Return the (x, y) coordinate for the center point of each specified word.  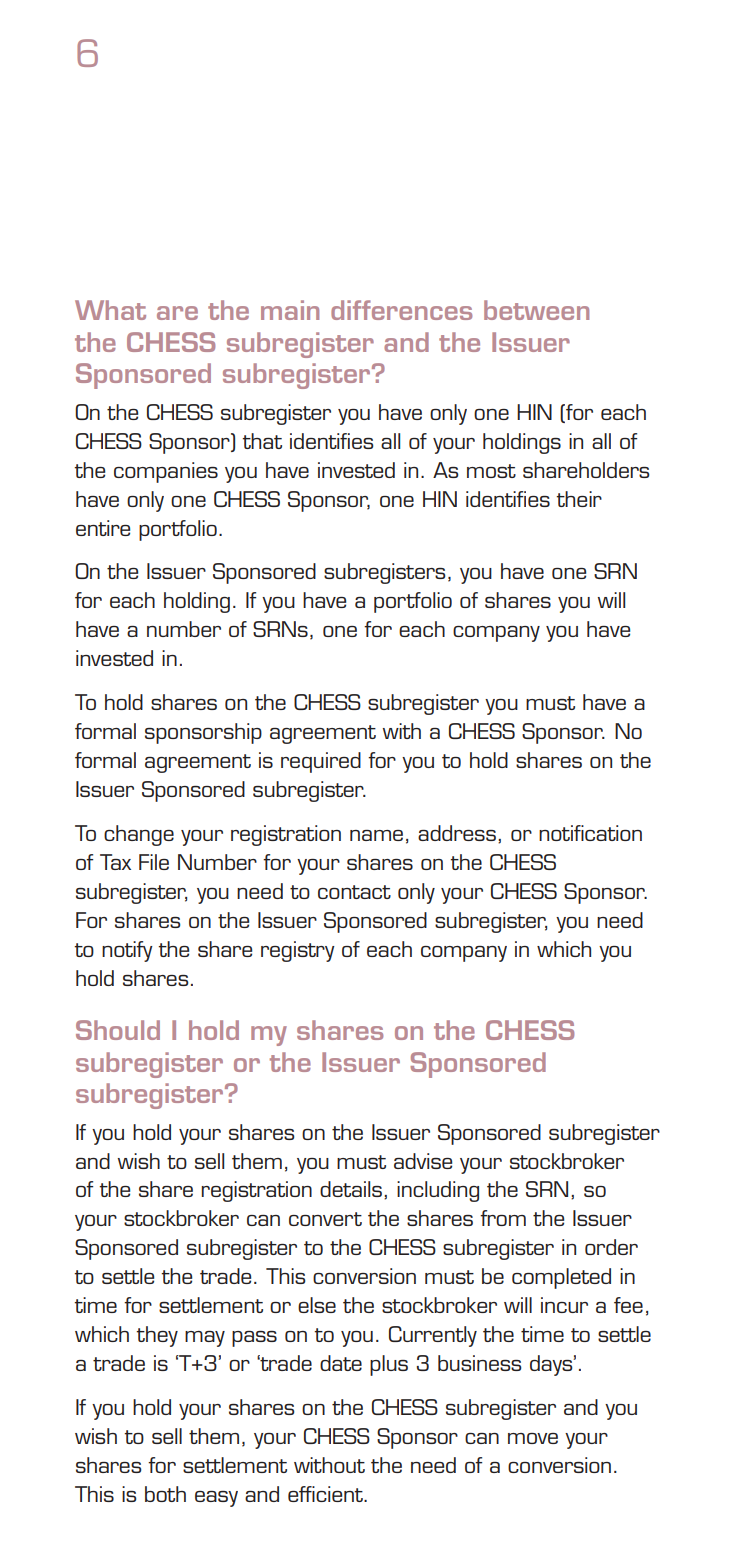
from (503, 1218)
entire (103, 528)
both (165, 1494)
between (536, 310)
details (351, 1189)
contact (354, 892)
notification (590, 833)
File (154, 862)
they (157, 1336)
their (579, 499)
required (321, 762)
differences (401, 310)
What (110, 310)
